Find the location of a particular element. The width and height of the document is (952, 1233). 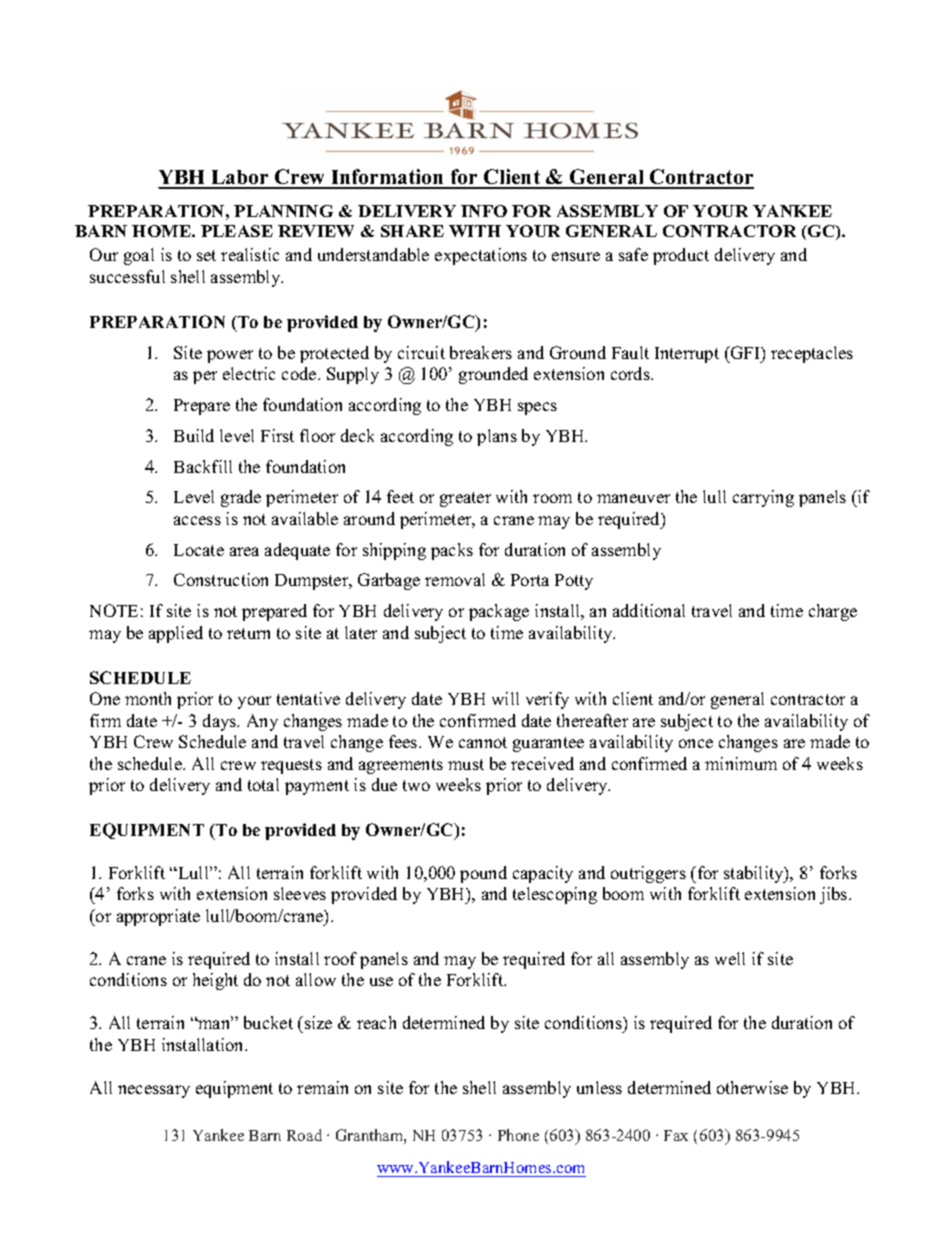

will is located at coordinates (505, 698).
